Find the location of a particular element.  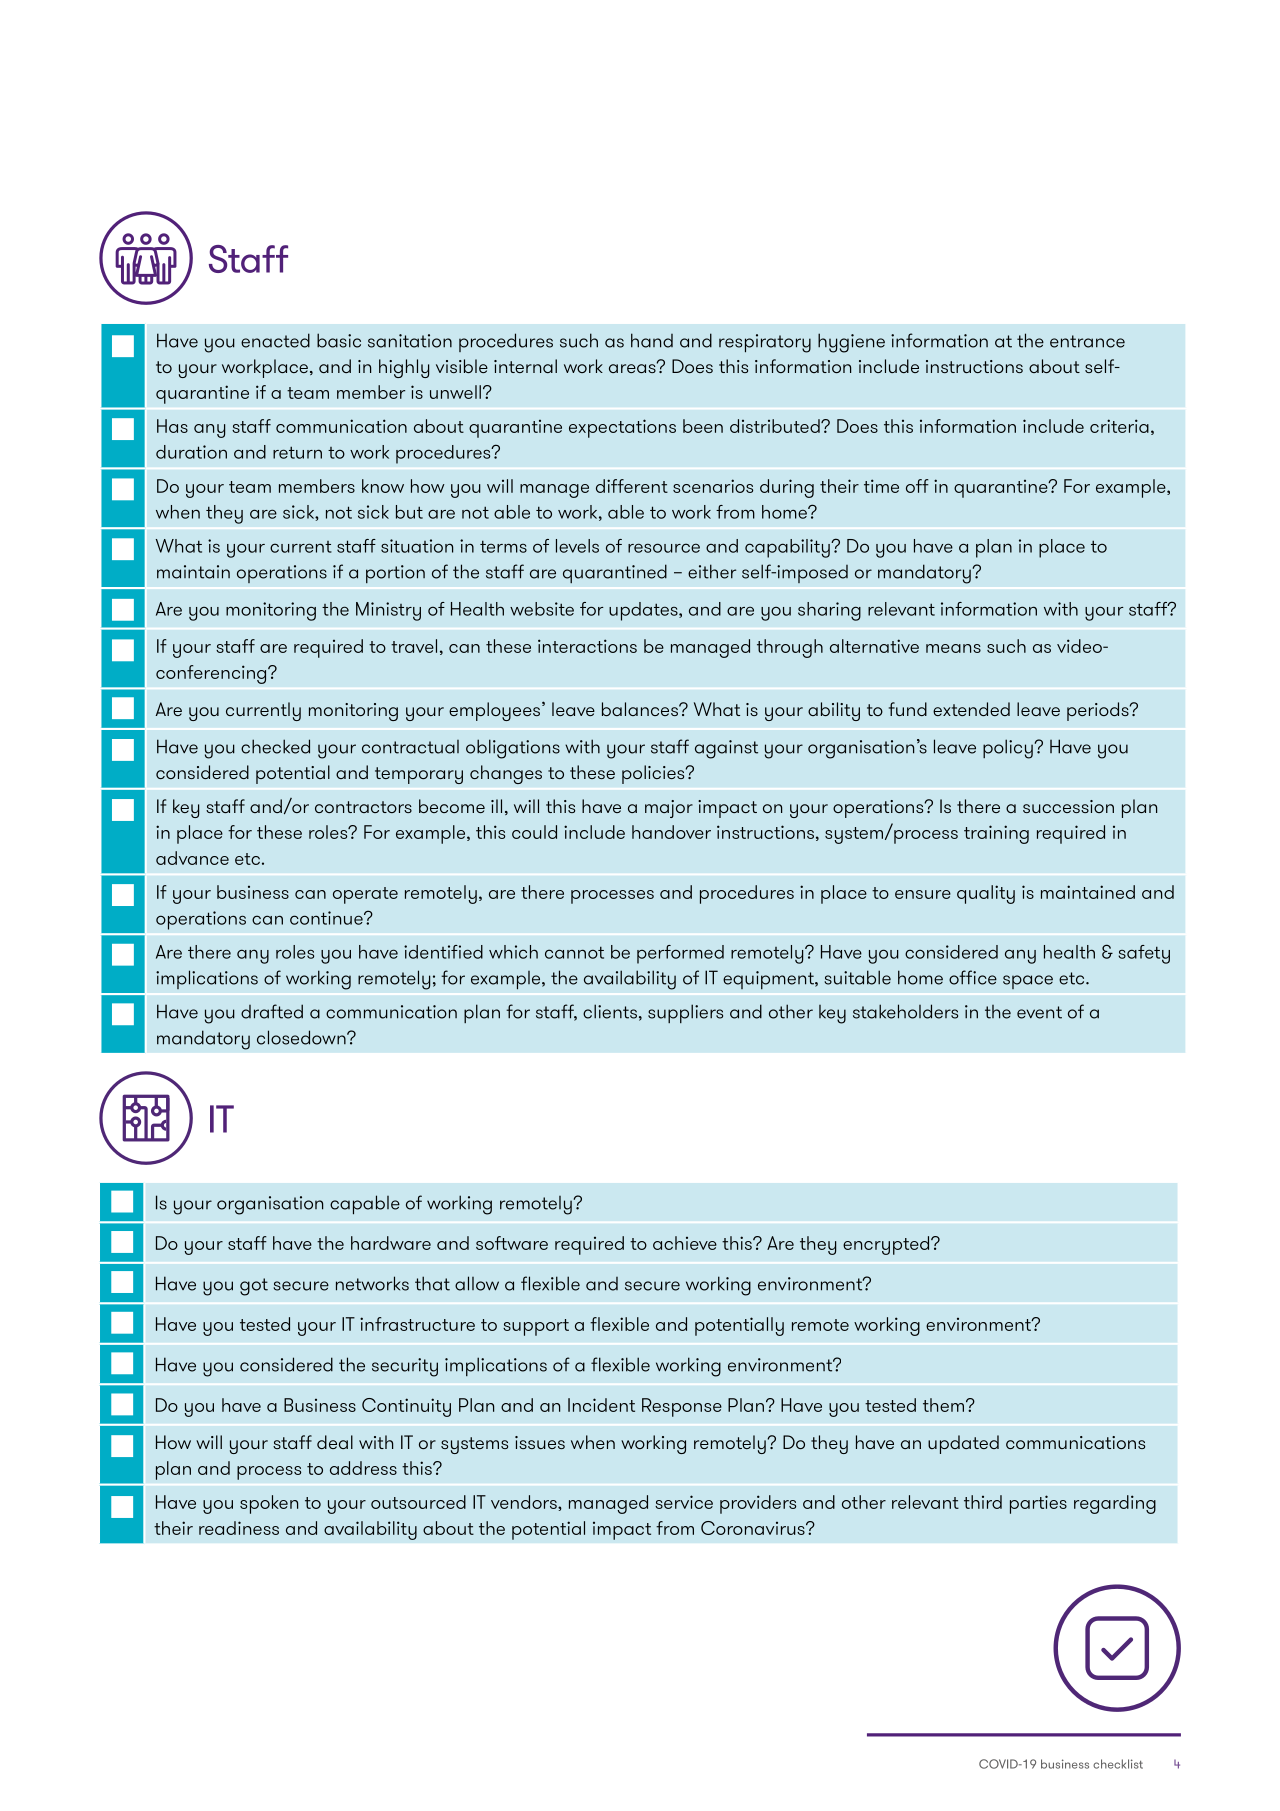

enacted is located at coordinates (275, 340).
